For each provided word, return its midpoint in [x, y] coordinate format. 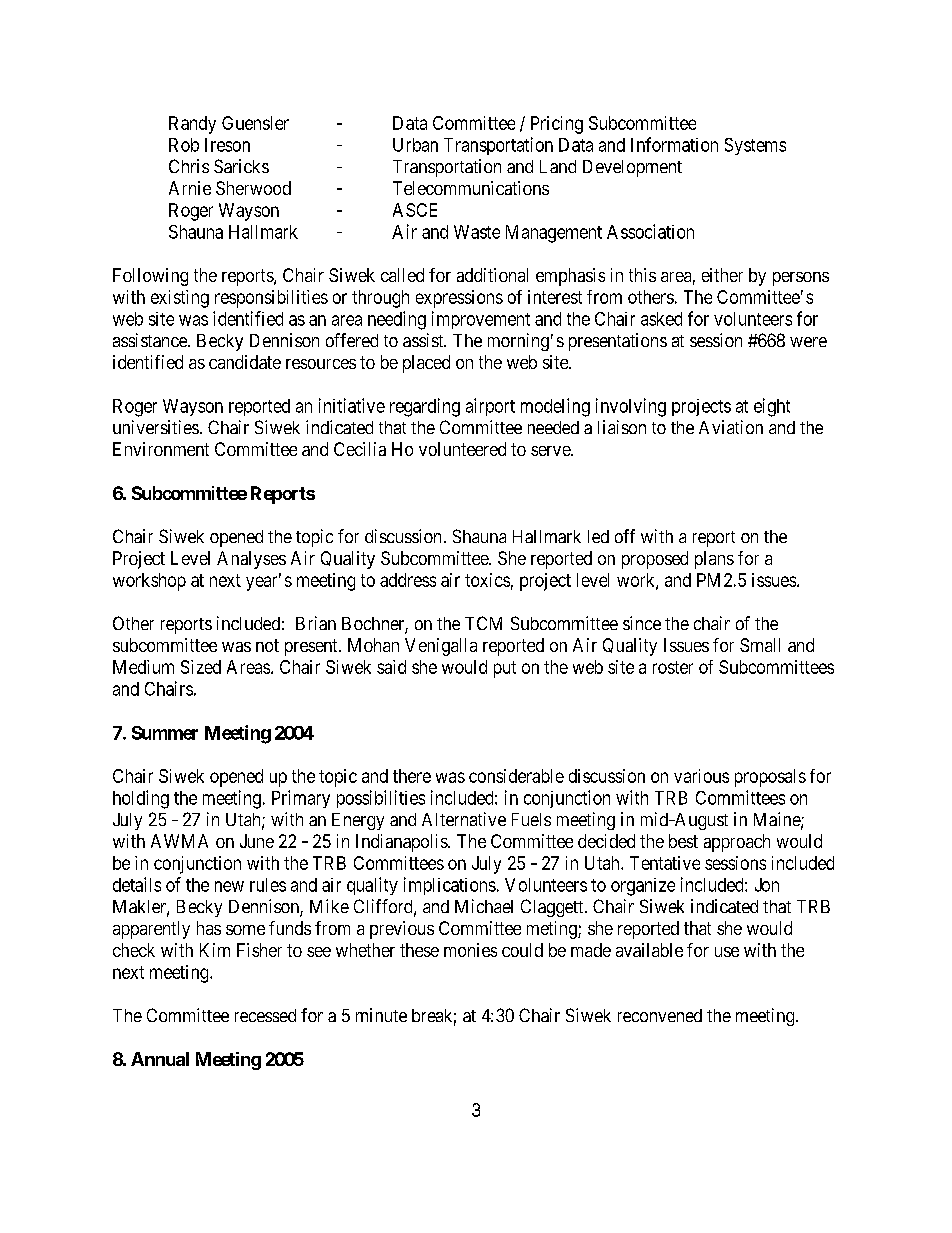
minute [381, 1015]
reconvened [660, 1015]
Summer [165, 733]
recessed [265, 1015]
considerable [516, 776]
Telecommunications [471, 188]
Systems [755, 146]
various [701, 776]
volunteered [462, 449]
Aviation [731, 427]
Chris [189, 166]
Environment [161, 449]
